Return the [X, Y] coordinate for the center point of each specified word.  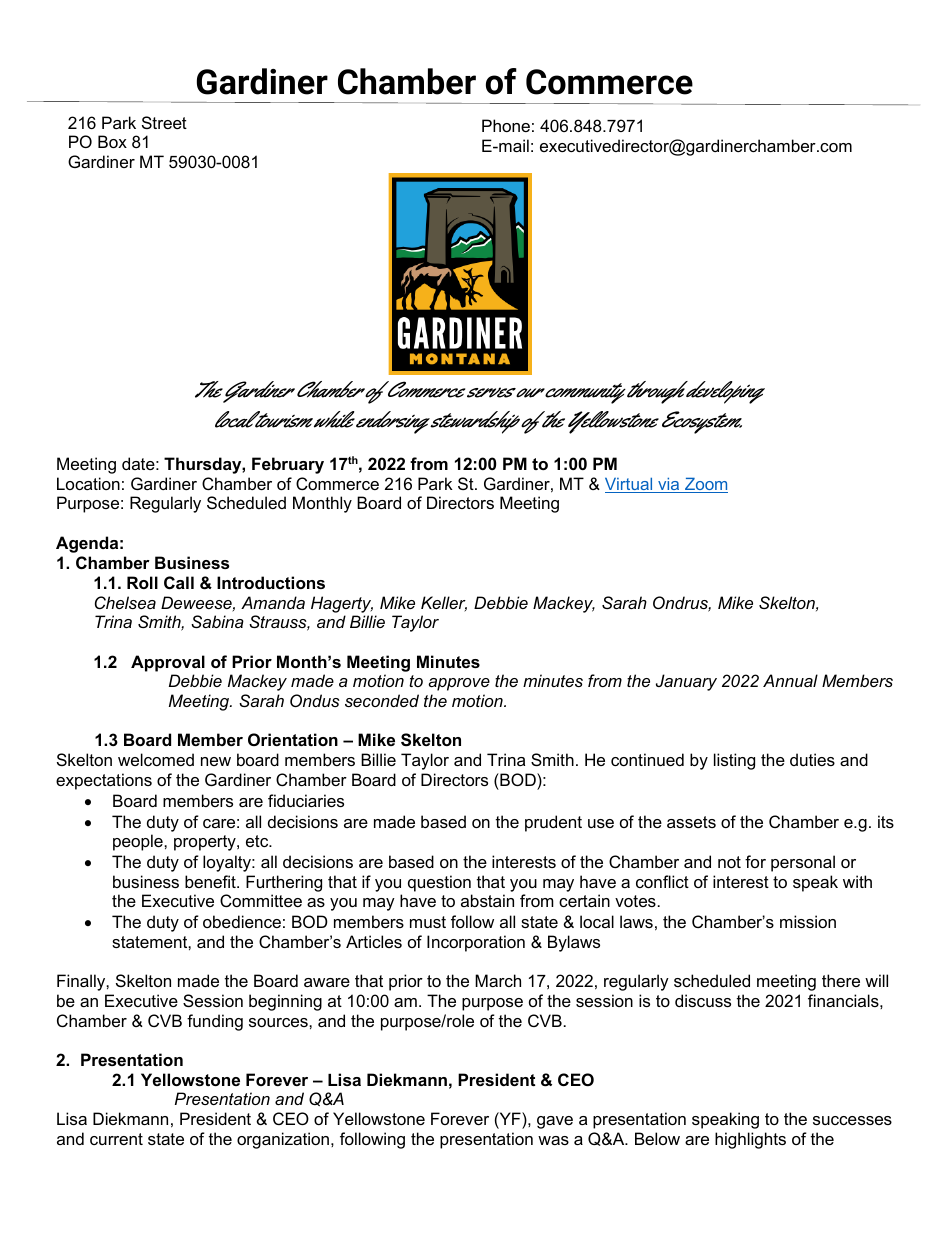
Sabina [217, 621]
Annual [790, 680]
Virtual [630, 485]
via [669, 485]
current [116, 1139]
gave [555, 1122]
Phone [506, 125]
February [288, 465]
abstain [487, 900]
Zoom [705, 485]
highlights [750, 1140]
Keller [444, 604]
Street [164, 122]
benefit [211, 881]
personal [803, 863]
